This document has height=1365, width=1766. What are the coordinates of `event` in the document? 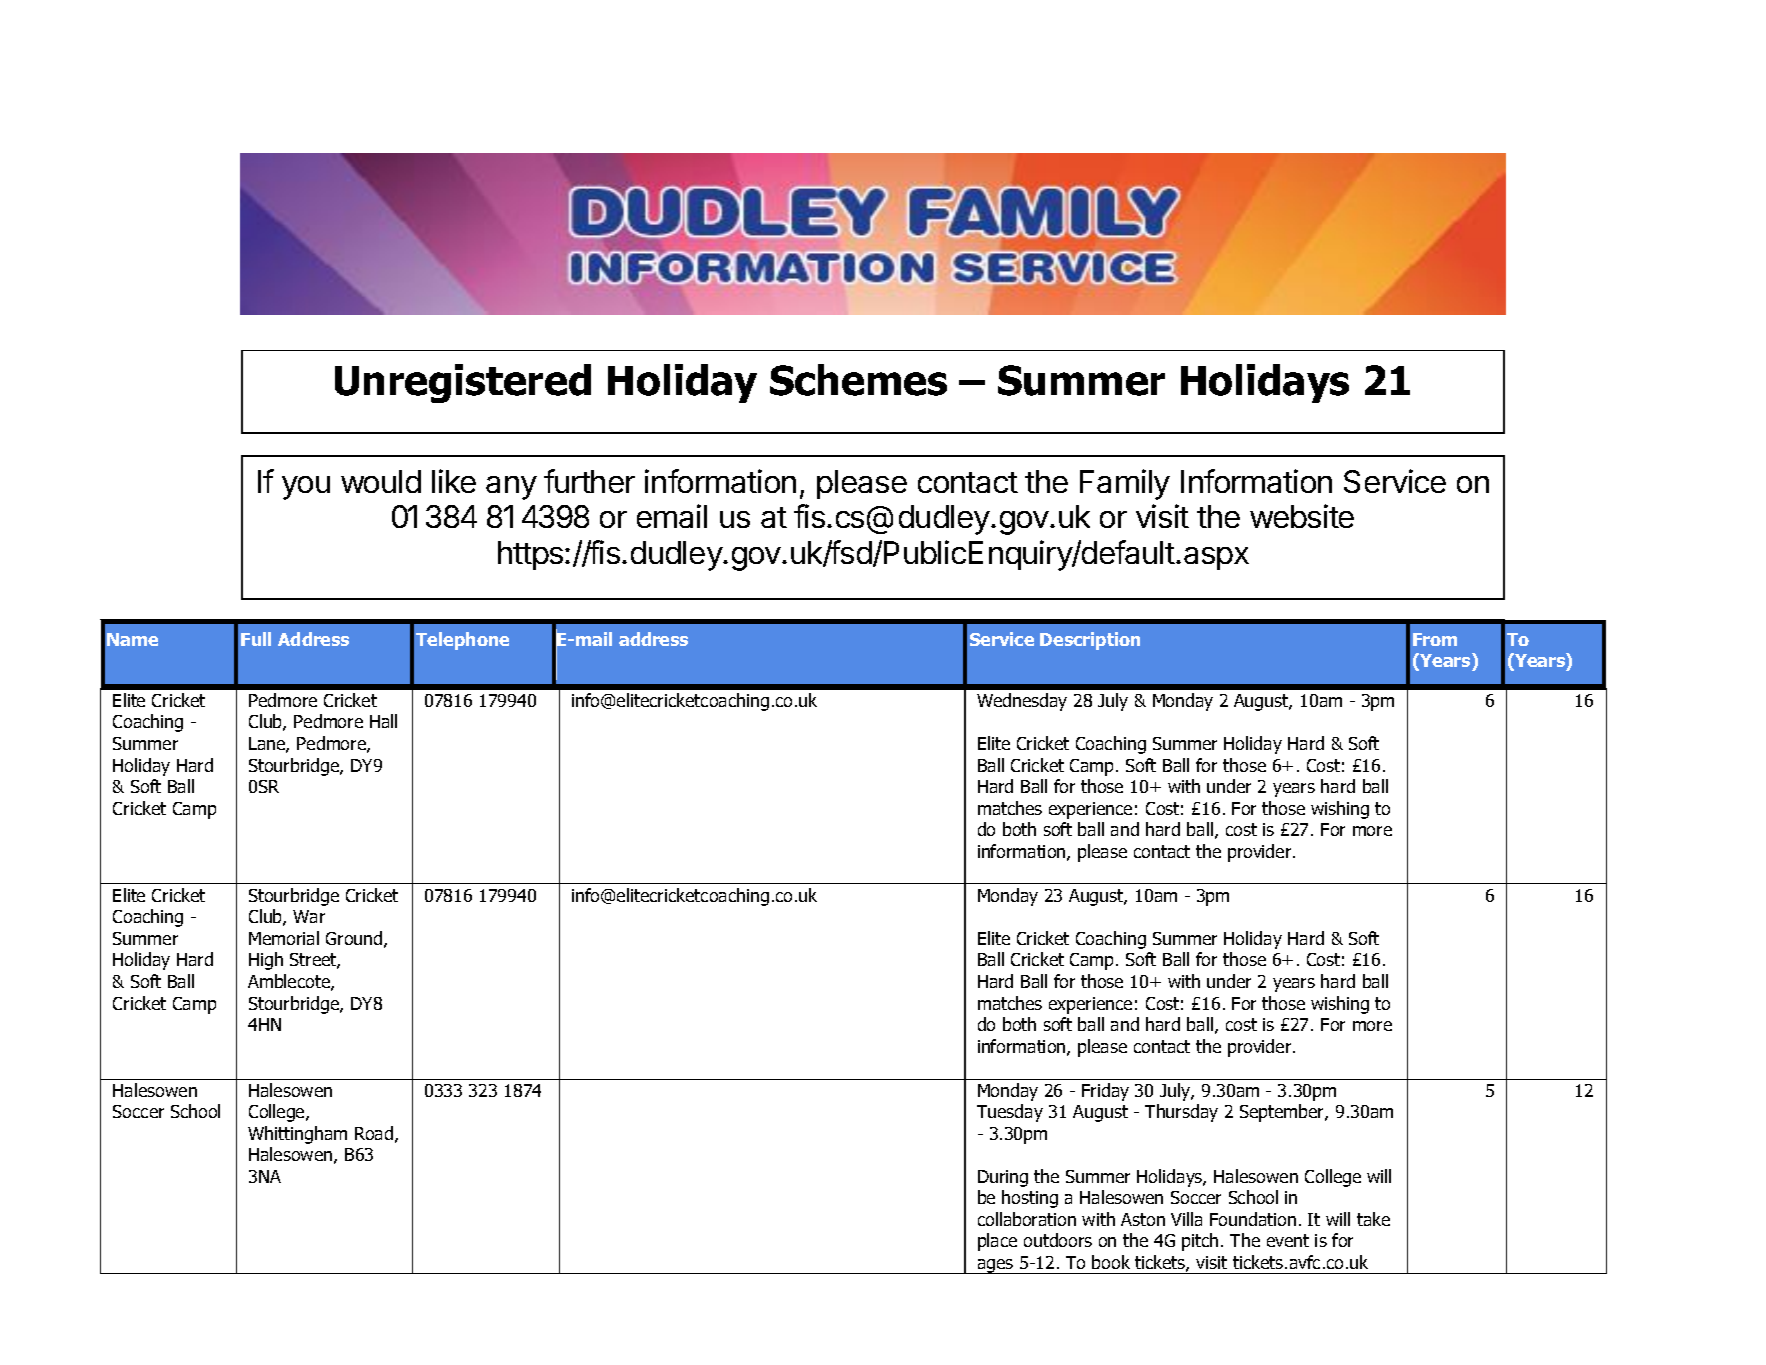 It's located at (1288, 1240).
